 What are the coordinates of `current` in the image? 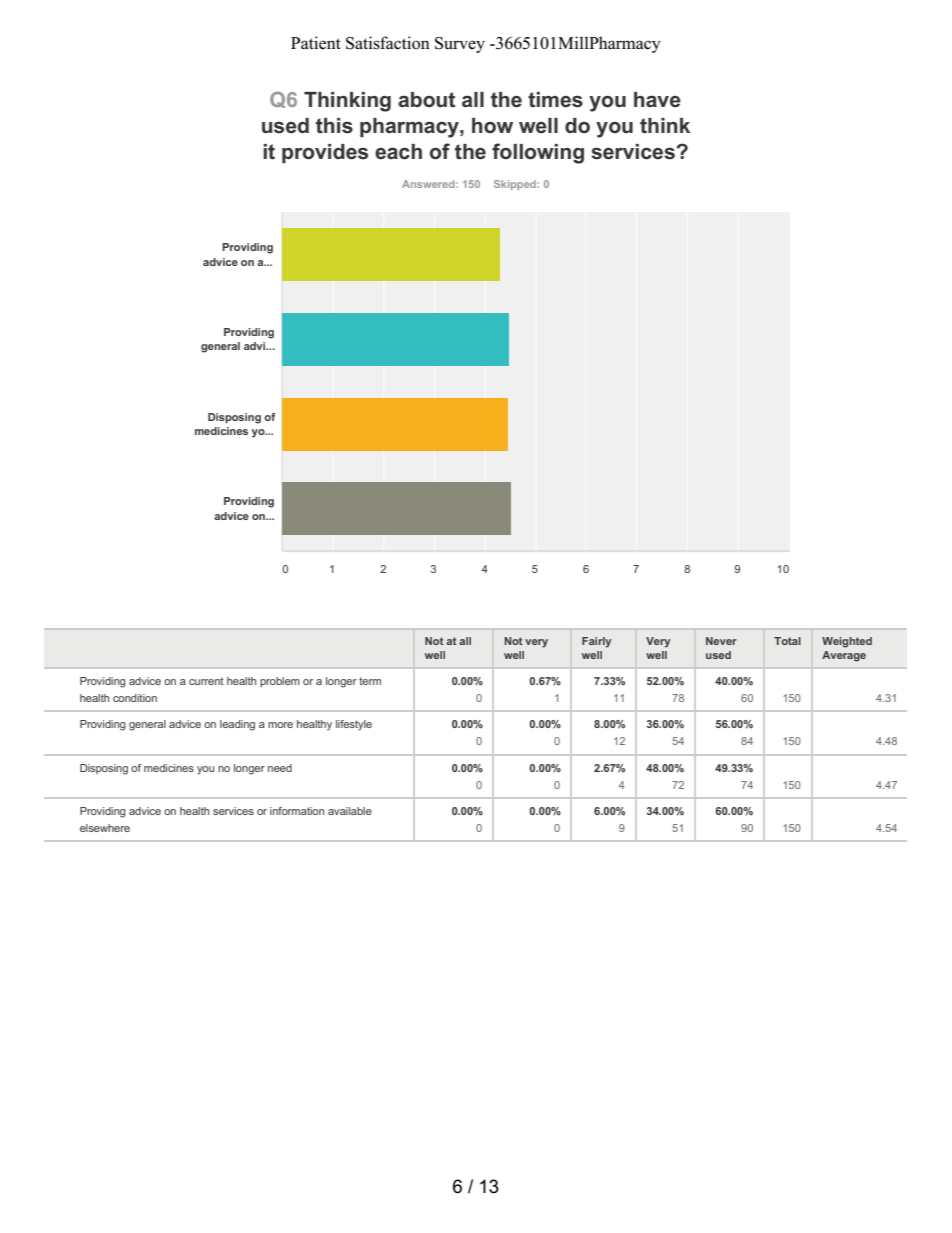 It's located at (206, 681).
